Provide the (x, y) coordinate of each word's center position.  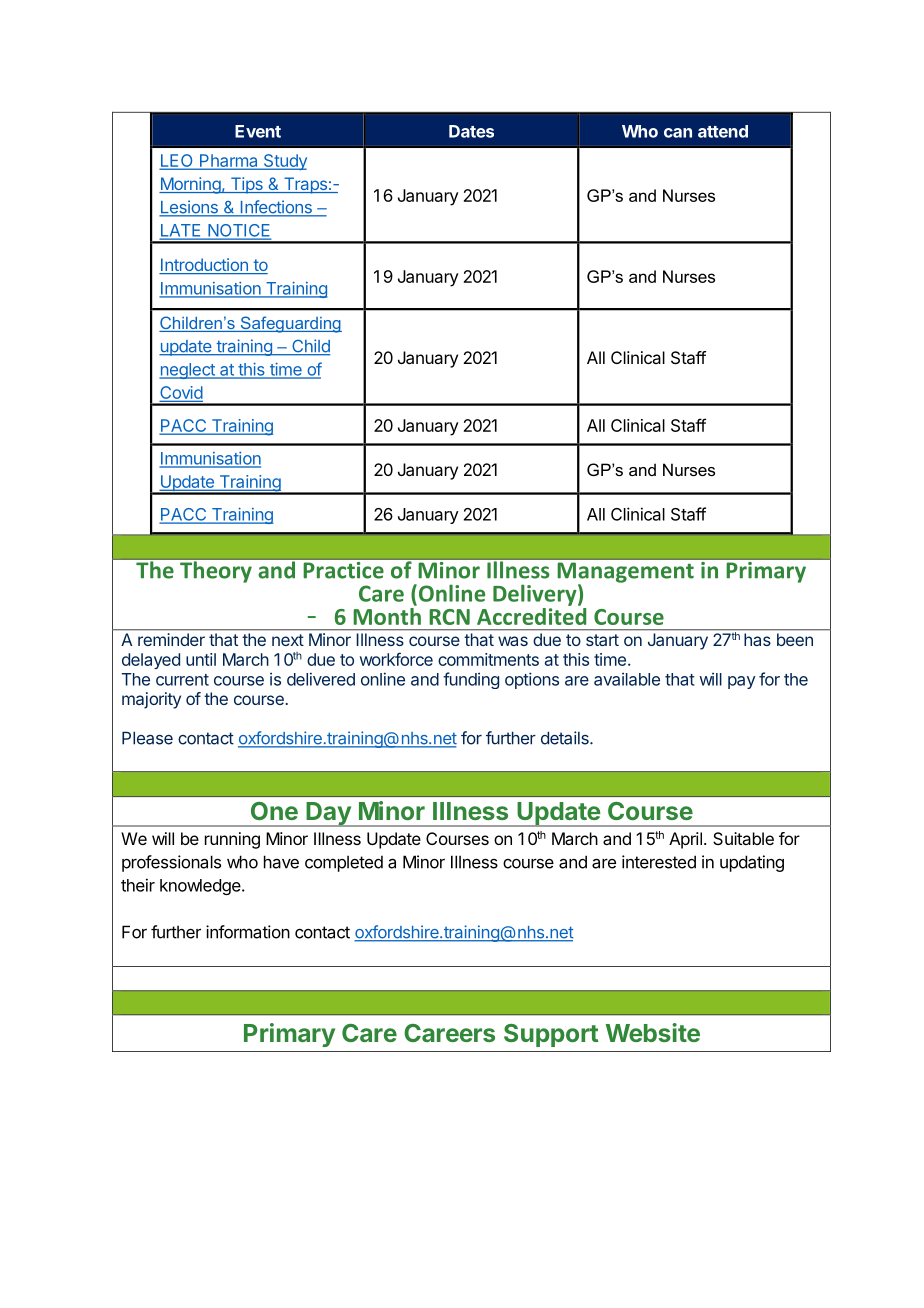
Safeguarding (290, 324)
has (757, 639)
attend (723, 131)
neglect (188, 371)
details (566, 738)
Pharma (229, 161)
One (274, 811)
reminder (171, 639)
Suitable (743, 838)
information (248, 932)
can (678, 133)
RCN (449, 617)
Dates (471, 131)
